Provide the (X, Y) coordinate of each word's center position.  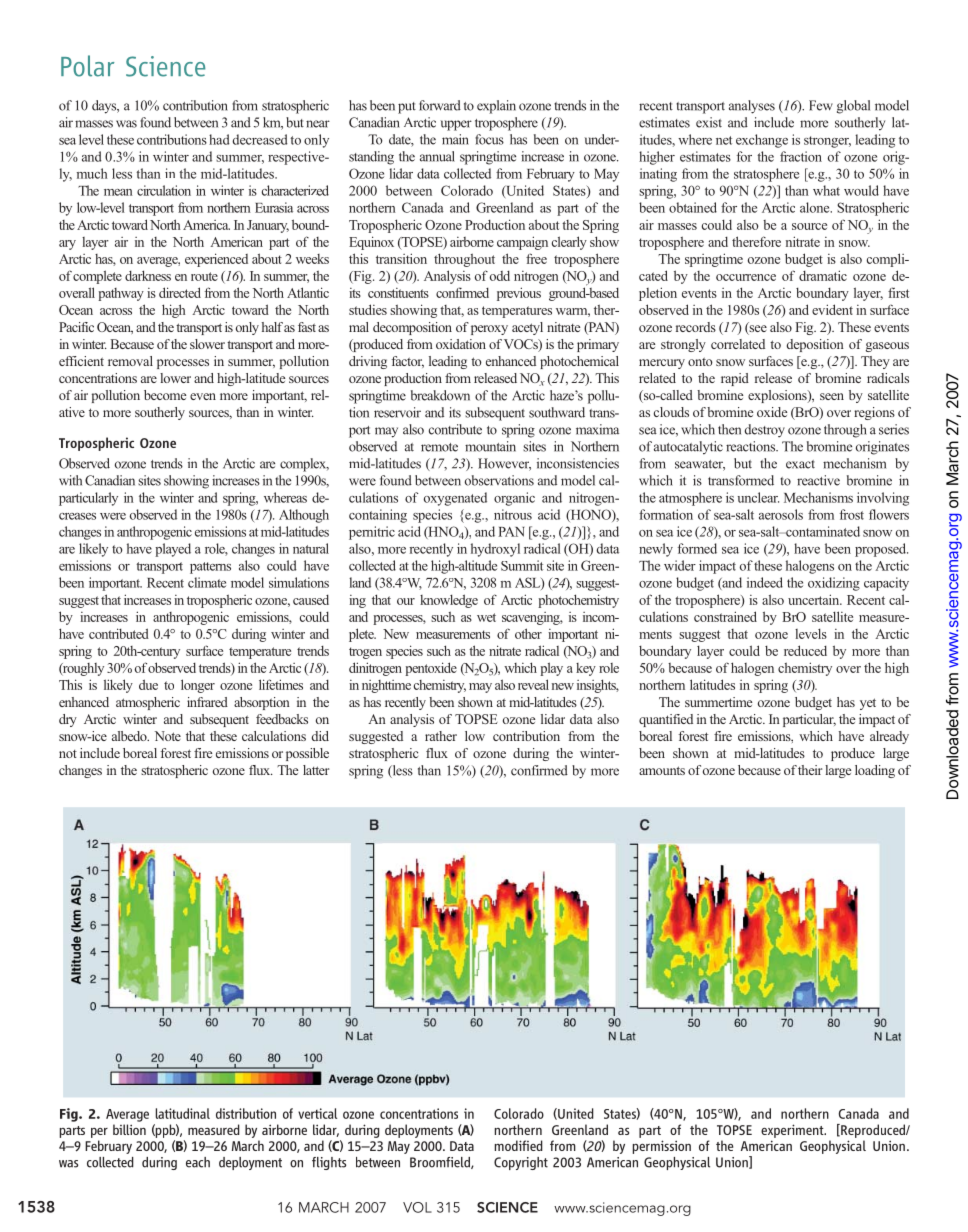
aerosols (781, 514)
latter (316, 770)
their (810, 770)
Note (168, 736)
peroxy (489, 330)
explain (496, 107)
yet (868, 704)
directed (180, 292)
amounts (662, 770)
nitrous (513, 514)
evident (832, 309)
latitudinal (183, 1113)
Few (821, 105)
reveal (533, 684)
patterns (210, 568)
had (219, 139)
